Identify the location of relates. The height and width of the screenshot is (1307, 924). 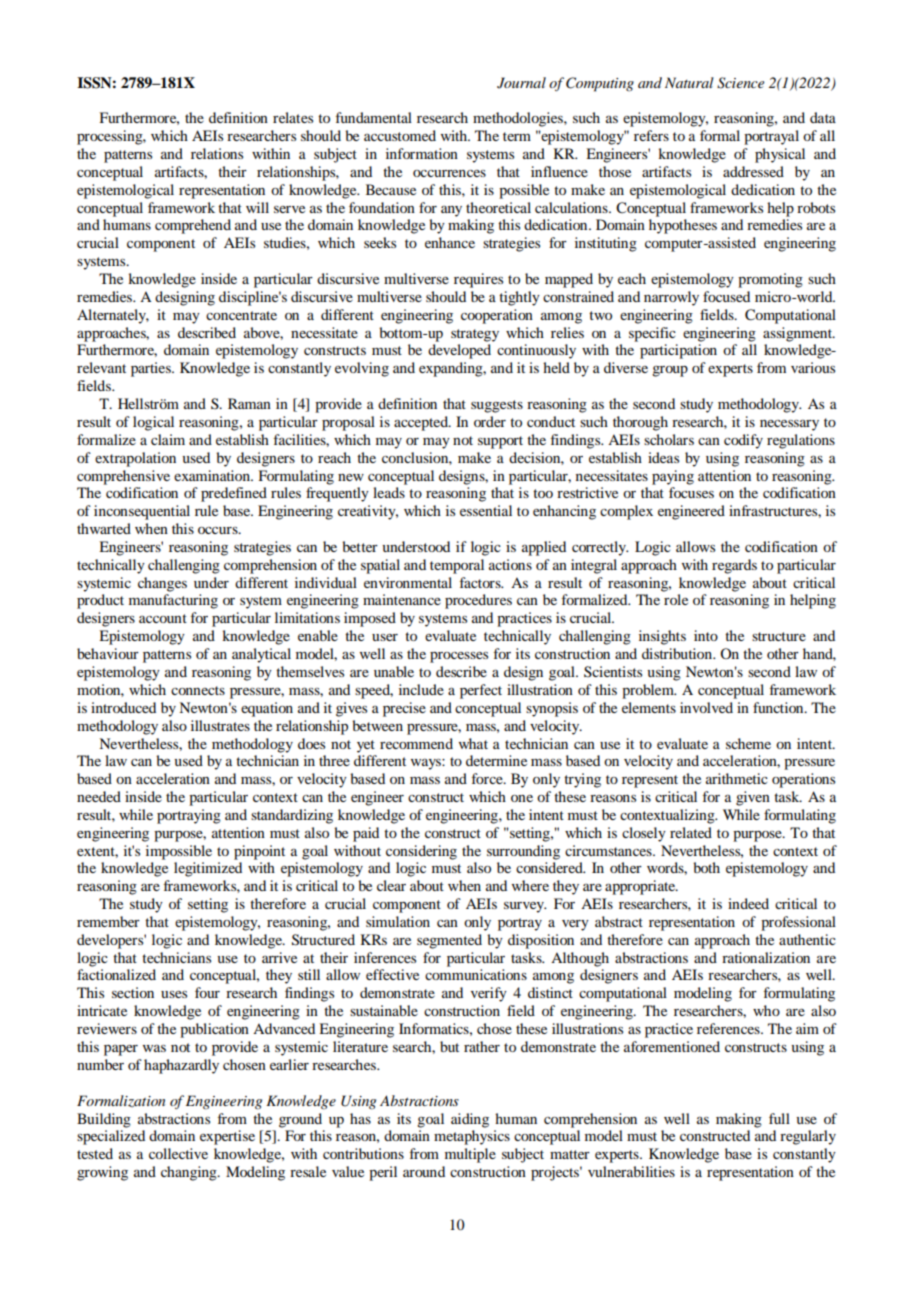
(293, 117).
